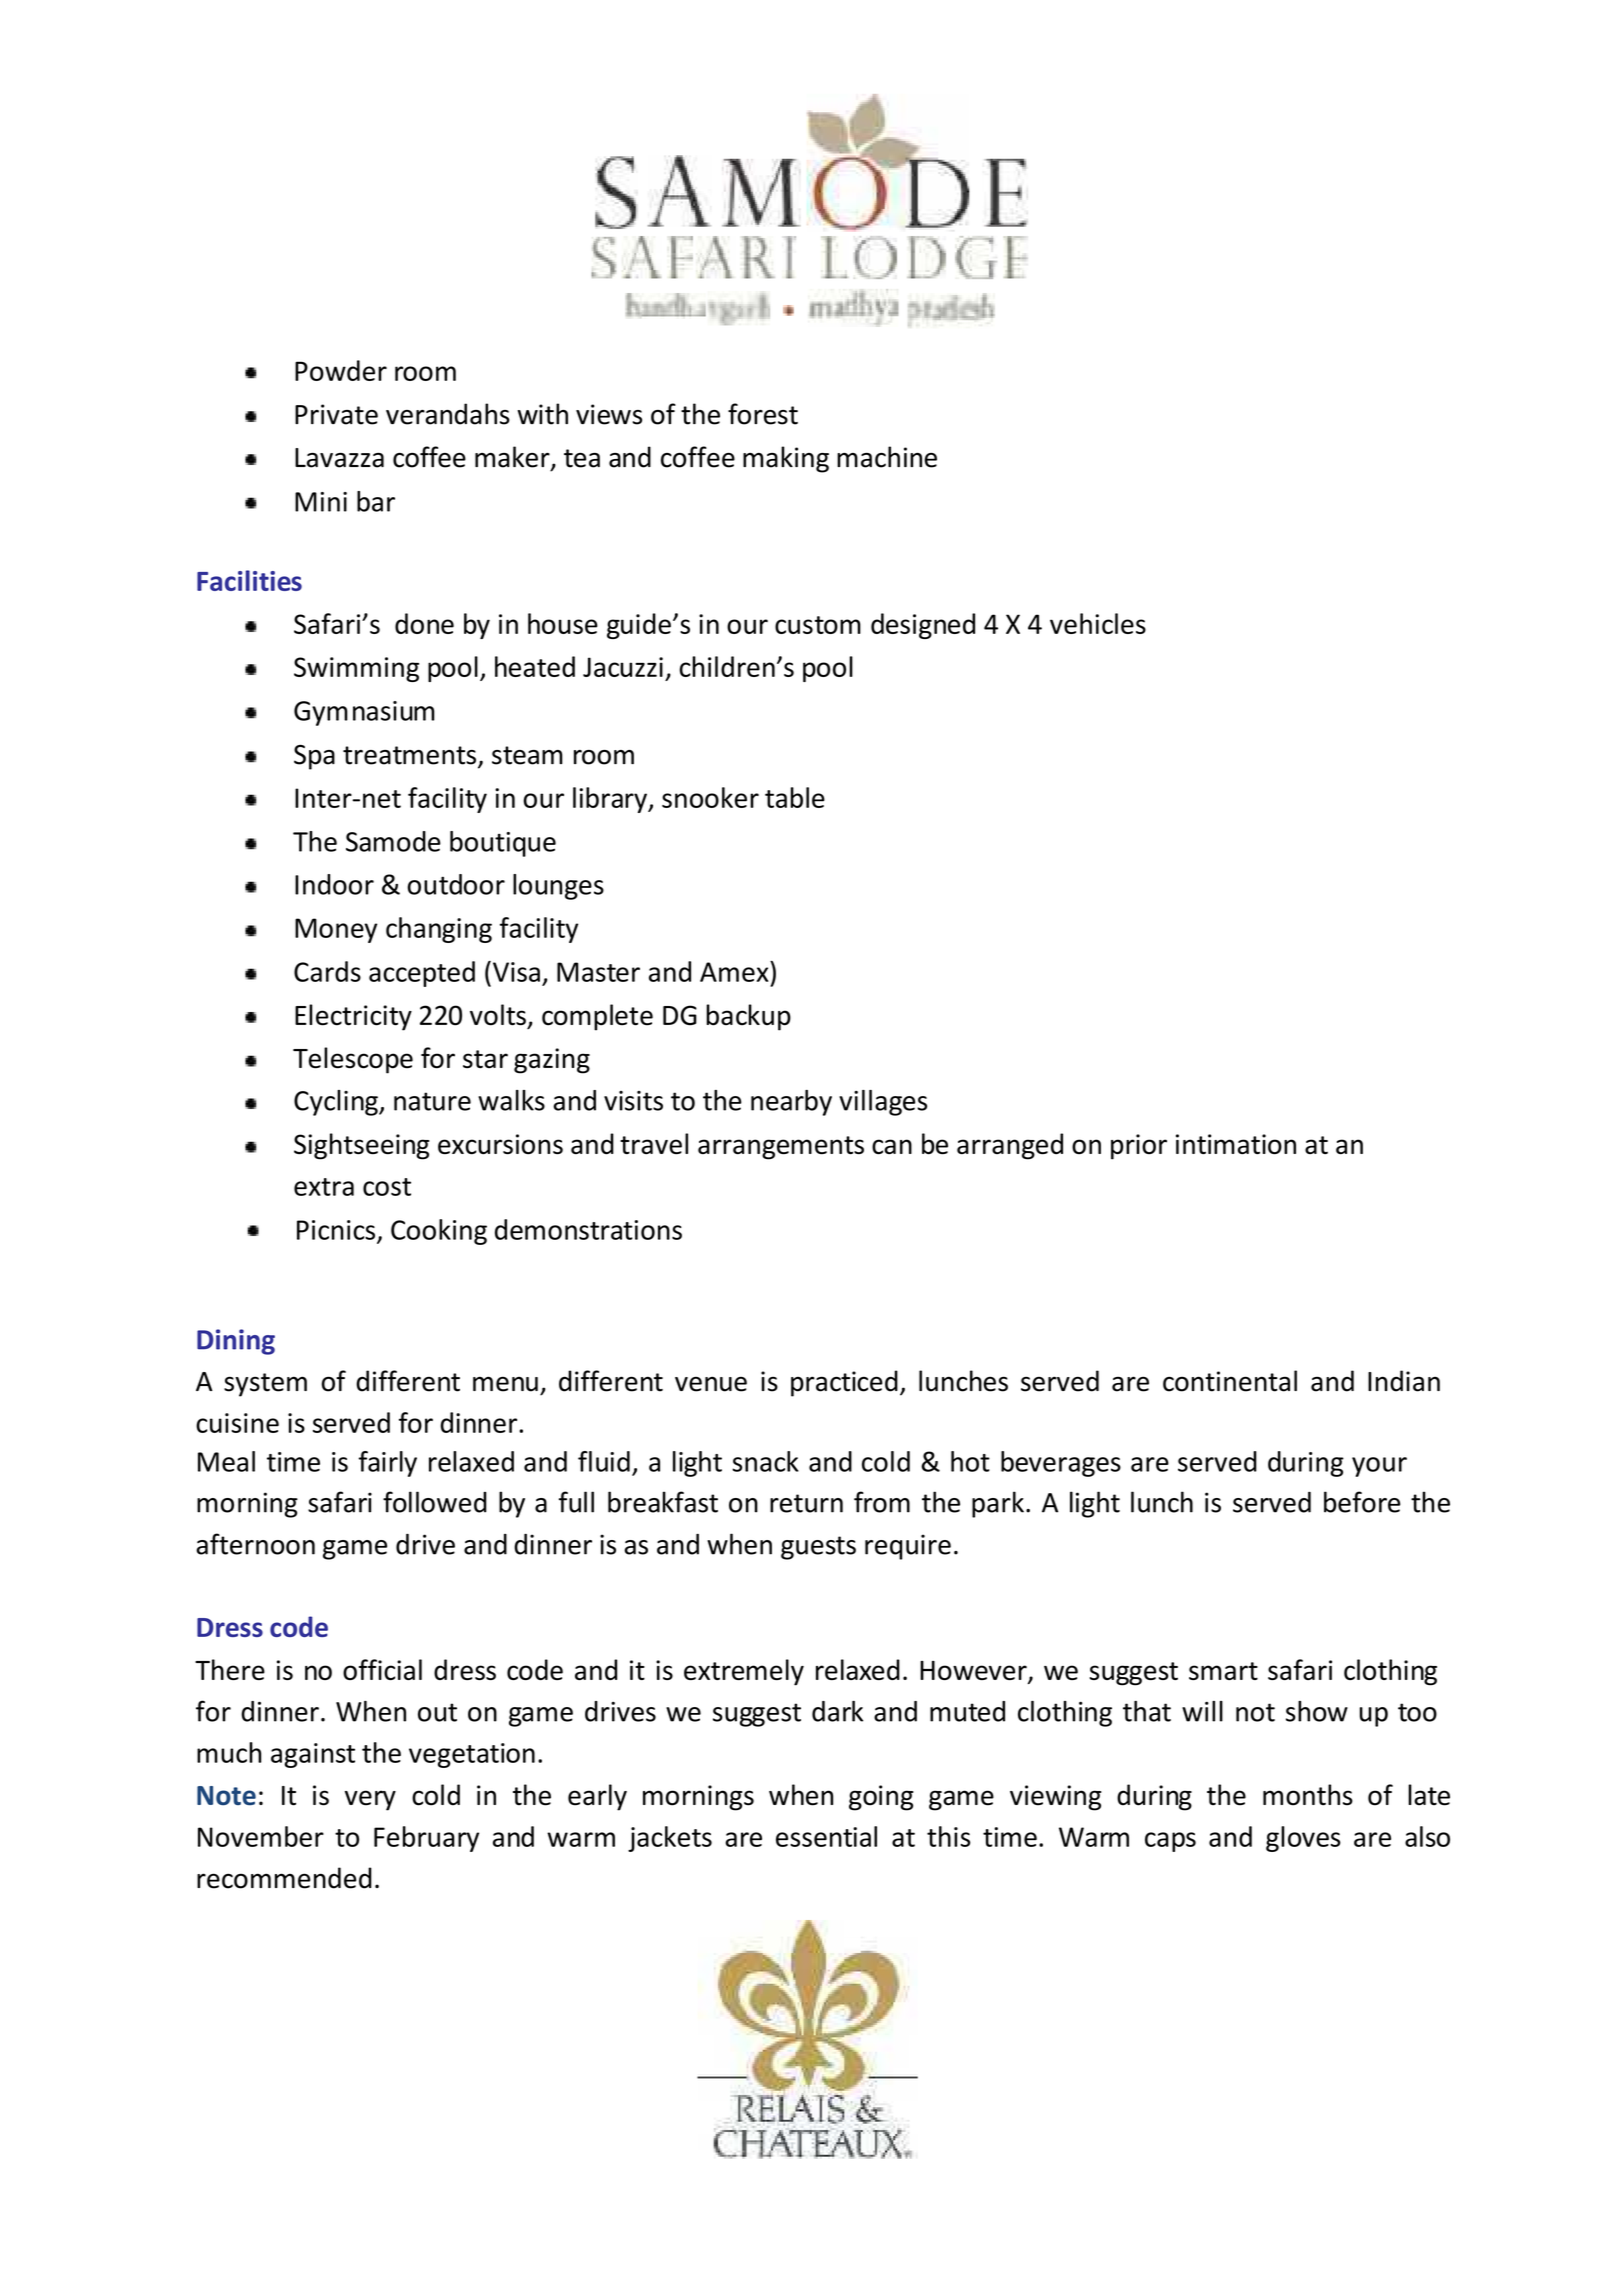 The image size is (1616, 2285). What do you see at coordinates (370, 1800) in the screenshot?
I see `very` at bounding box center [370, 1800].
